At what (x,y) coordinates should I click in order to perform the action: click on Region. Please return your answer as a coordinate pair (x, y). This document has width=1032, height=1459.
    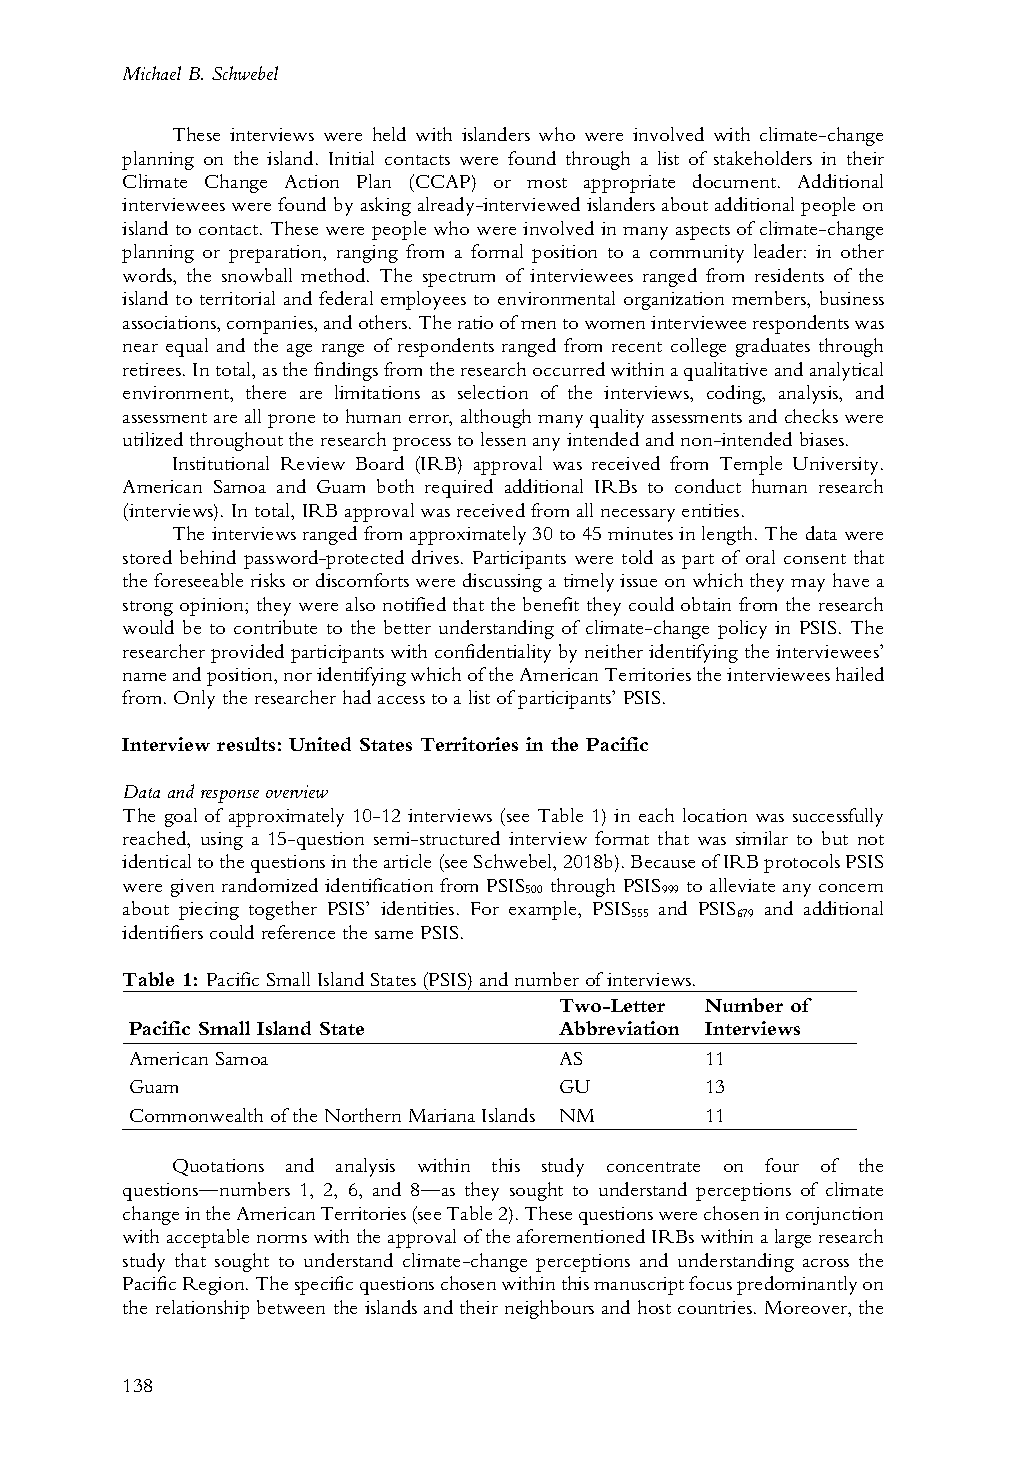
    Looking at the image, I should click on (215, 1286).
